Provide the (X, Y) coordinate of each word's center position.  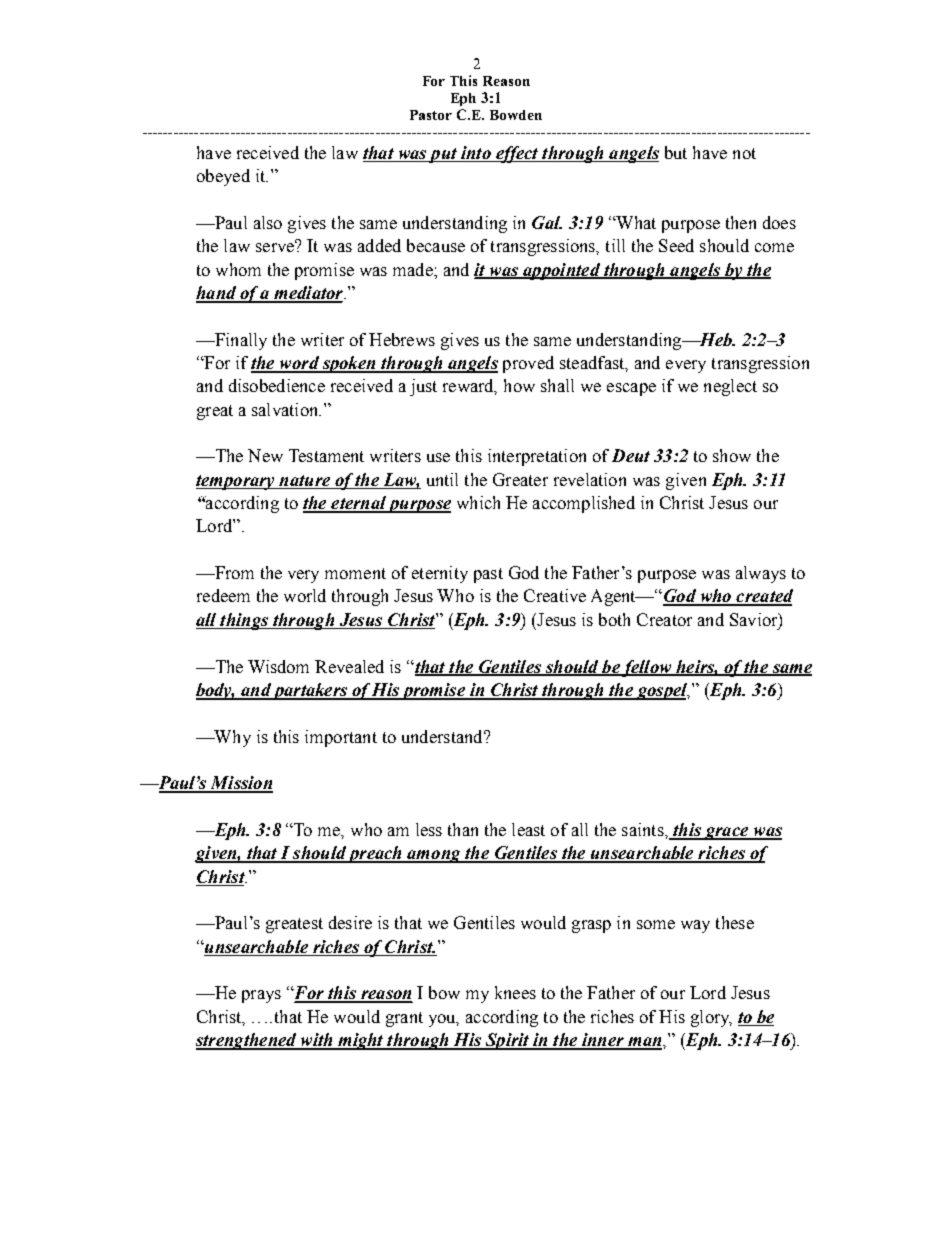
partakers (310, 691)
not (744, 153)
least (528, 829)
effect (517, 154)
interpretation (537, 457)
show (732, 455)
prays (261, 996)
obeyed (223, 177)
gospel (662, 691)
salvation (286, 409)
